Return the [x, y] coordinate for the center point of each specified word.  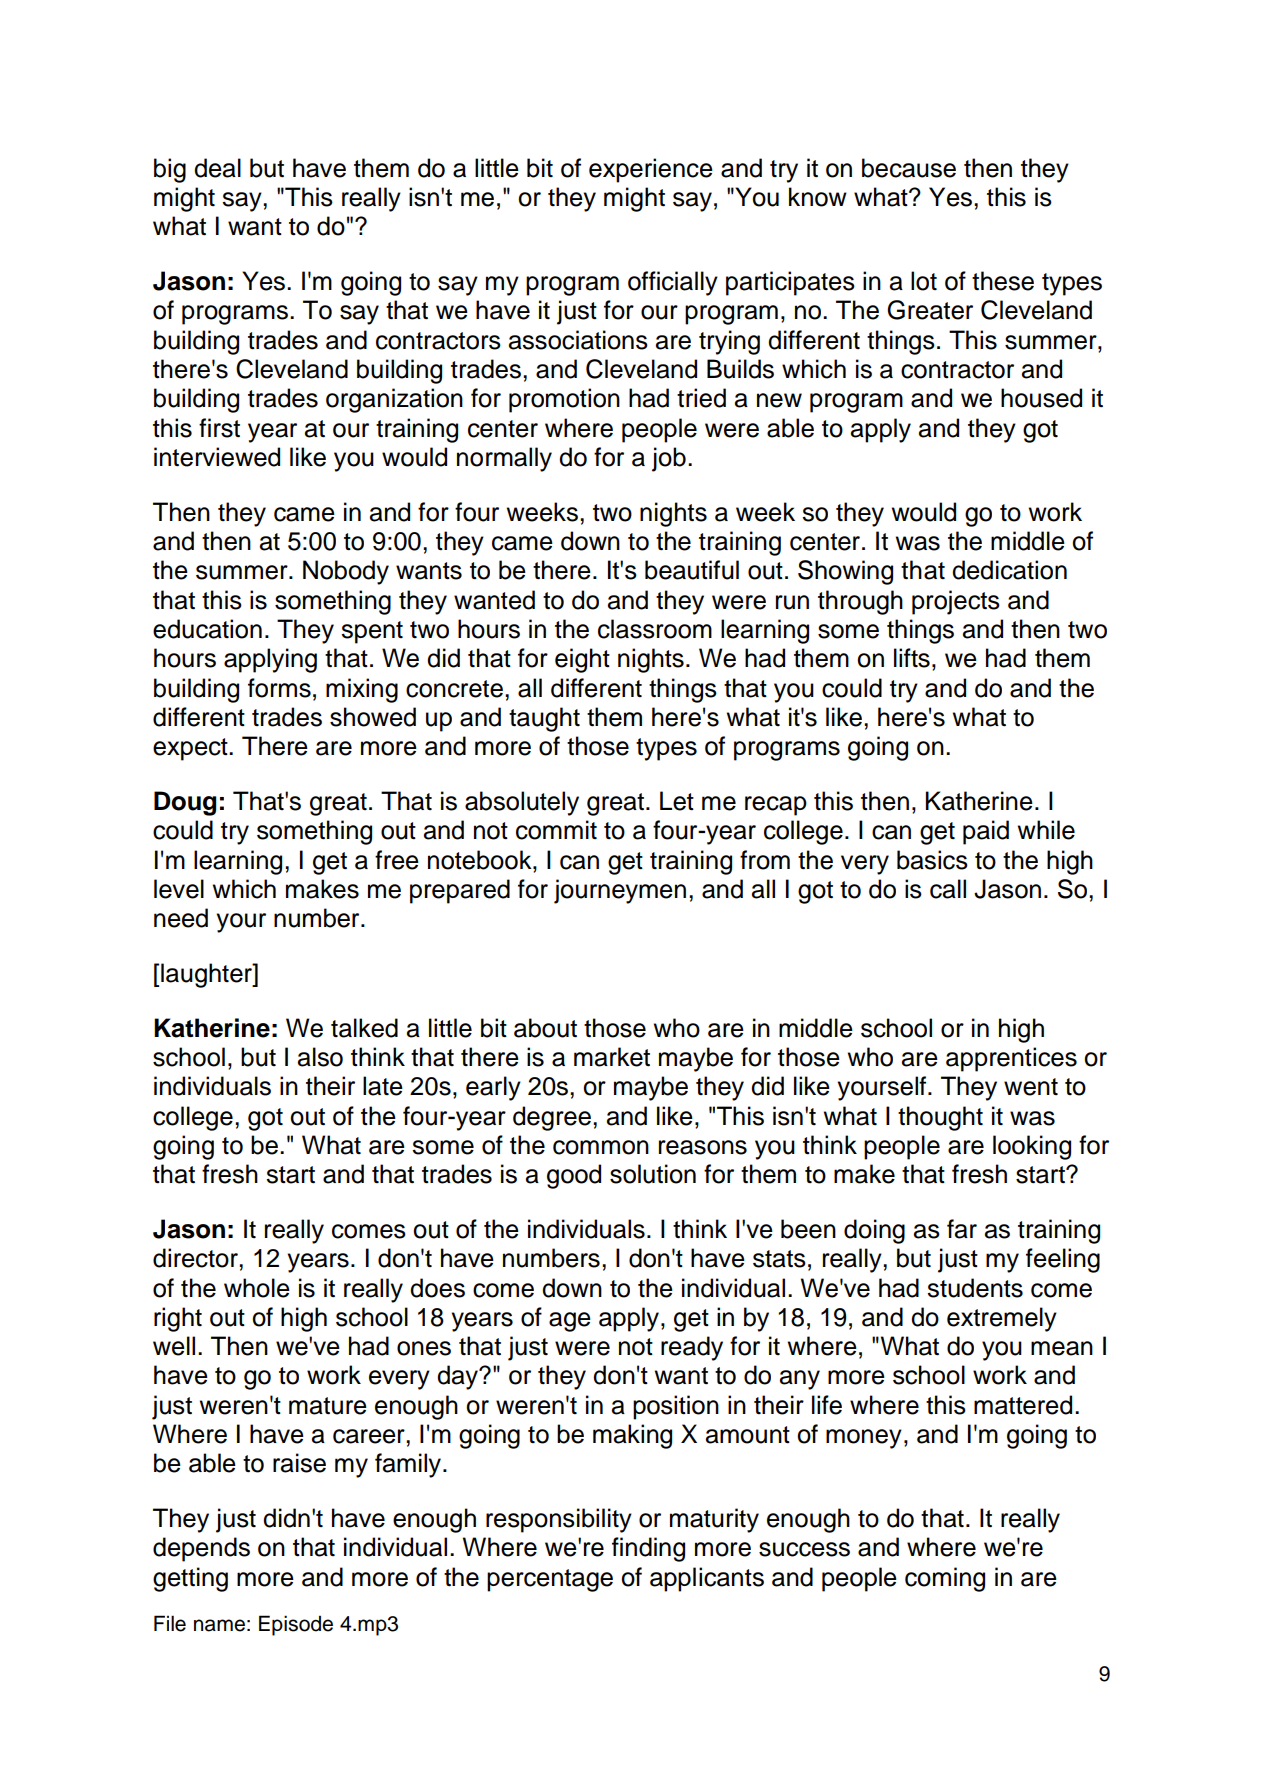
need [181, 918]
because [909, 168]
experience [651, 170]
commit [556, 830]
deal [217, 168]
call [948, 889]
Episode [296, 1625]
